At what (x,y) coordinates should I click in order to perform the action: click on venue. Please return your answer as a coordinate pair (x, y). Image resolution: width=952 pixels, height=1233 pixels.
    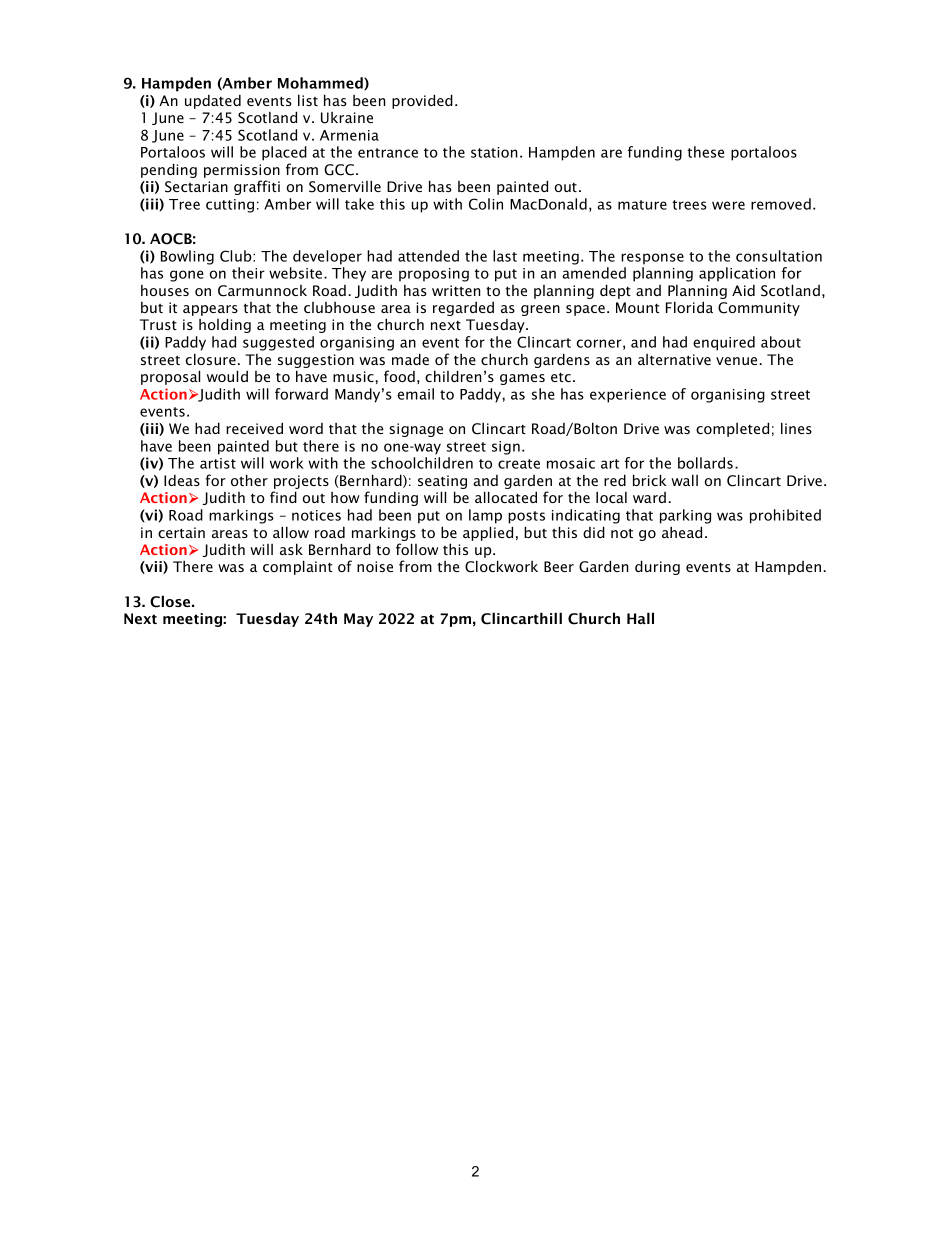
    Looking at the image, I should click on (738, 361).
